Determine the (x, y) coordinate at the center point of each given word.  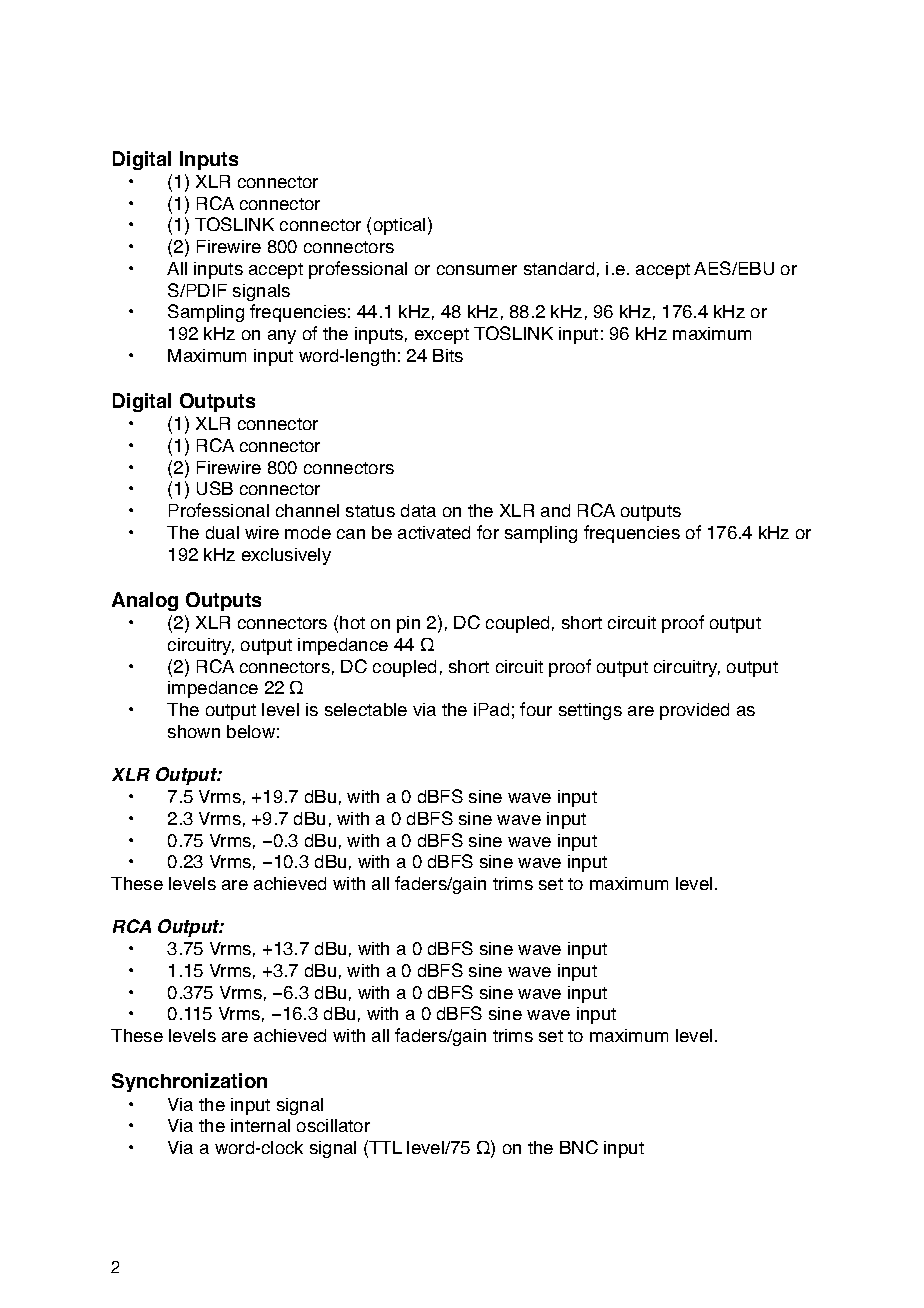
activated (434, 532)
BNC (579, 1147)
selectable (366, 709)
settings (590, 711)
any (282, 337)
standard (559, 268)
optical (399, 226)
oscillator (333, 1125)
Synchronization (189, 1082)
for (488, 532)
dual (222, 532)
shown (194, 731)
